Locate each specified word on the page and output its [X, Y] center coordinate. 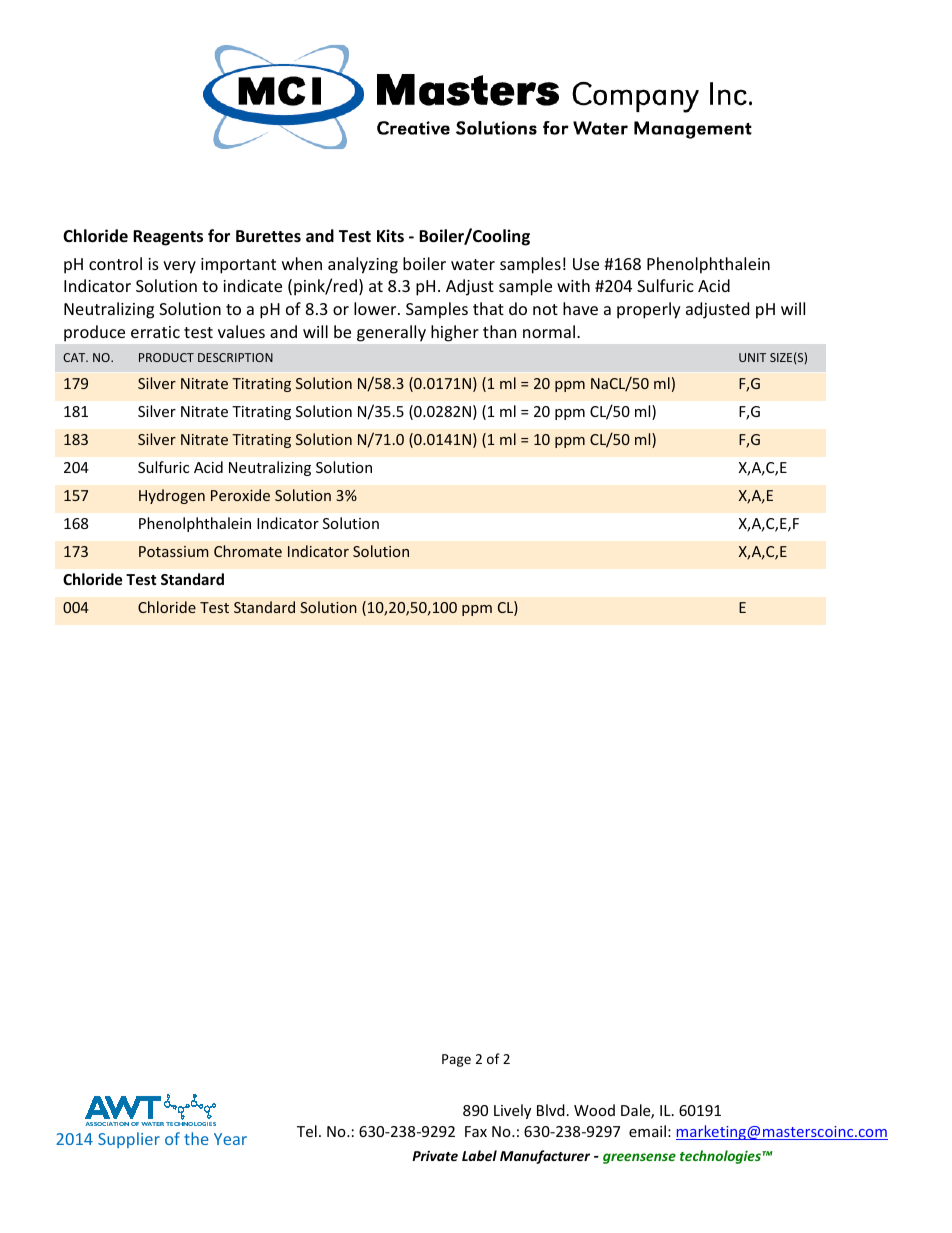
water [473, 264]
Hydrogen [172, 496]
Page [456, 1060]
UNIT [752, 357]
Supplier [129, 1140]
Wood [594, 1110]
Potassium [174, 551]
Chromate [248, 551]
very [179, 267]
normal [549, 331]
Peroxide [240, 495]
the [196, 1138]
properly [649, 310]
